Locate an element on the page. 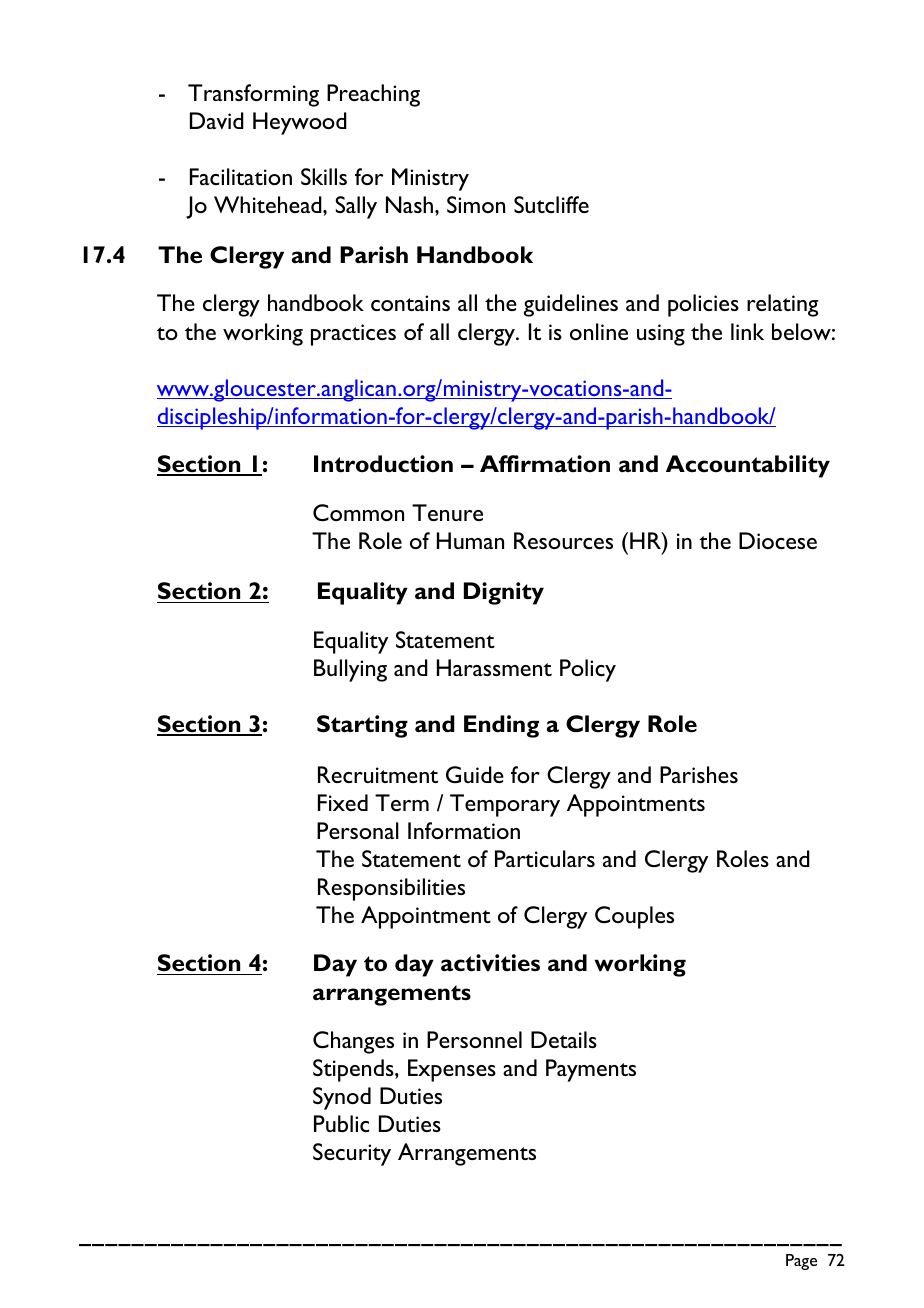 This image has height=1308, width=924. policies is located at coordinates (703, 305).
